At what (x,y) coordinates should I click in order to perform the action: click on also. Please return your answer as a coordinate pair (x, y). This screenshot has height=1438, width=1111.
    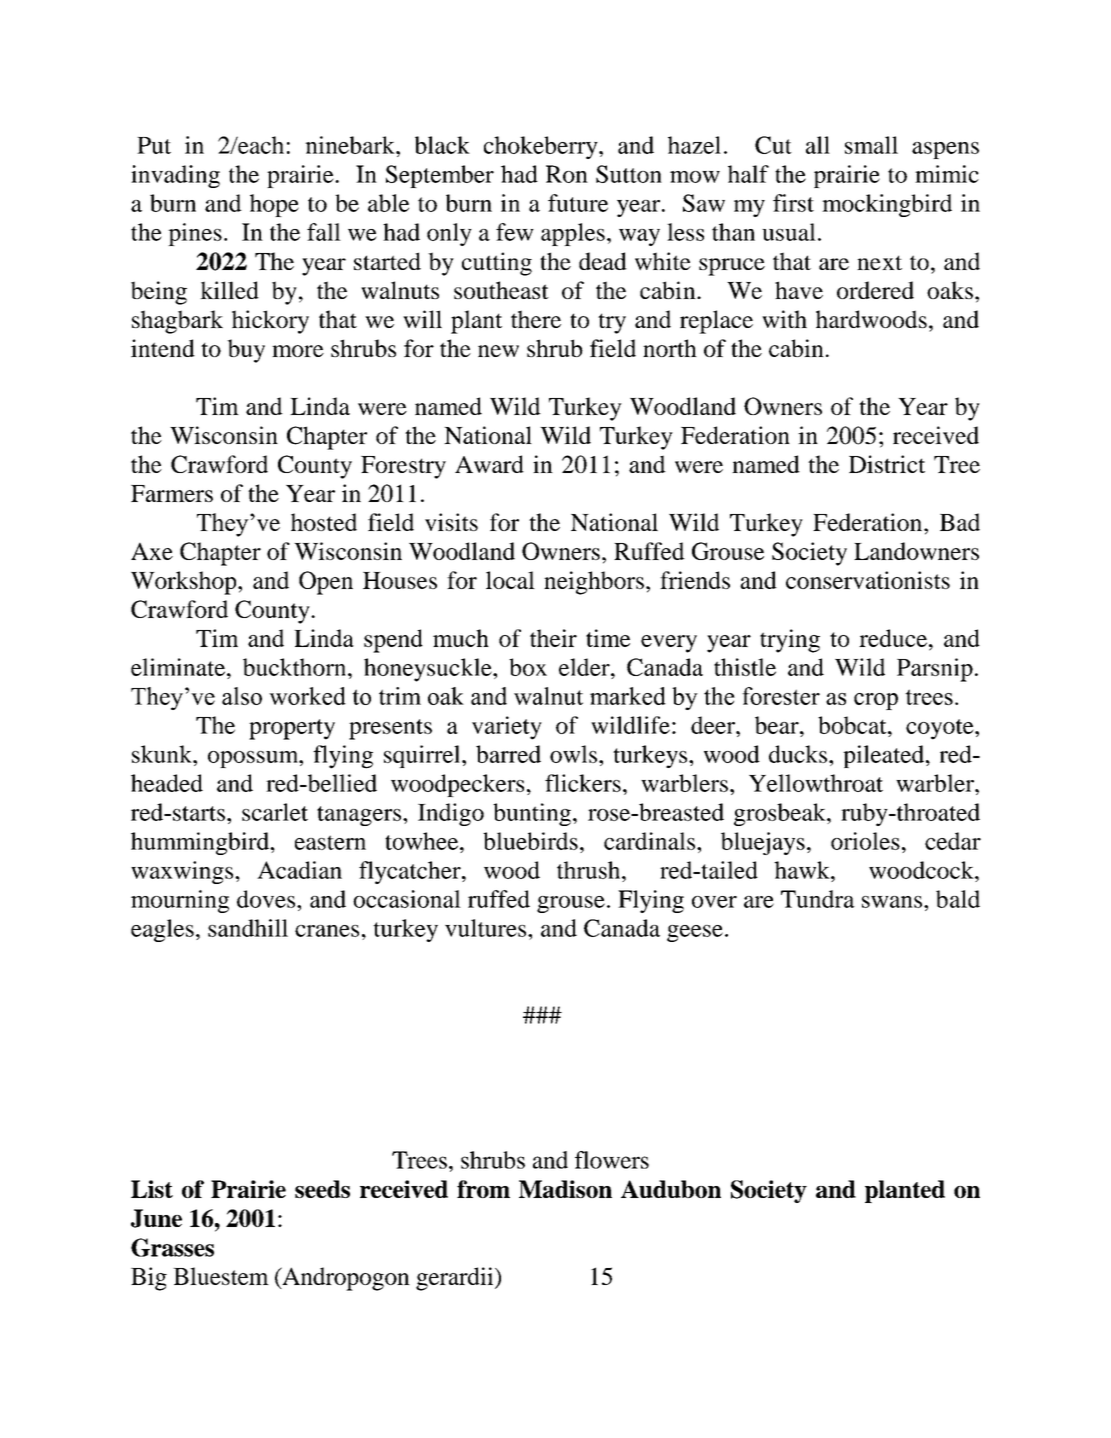
    Looking at the image, I should click on (242, 696).
